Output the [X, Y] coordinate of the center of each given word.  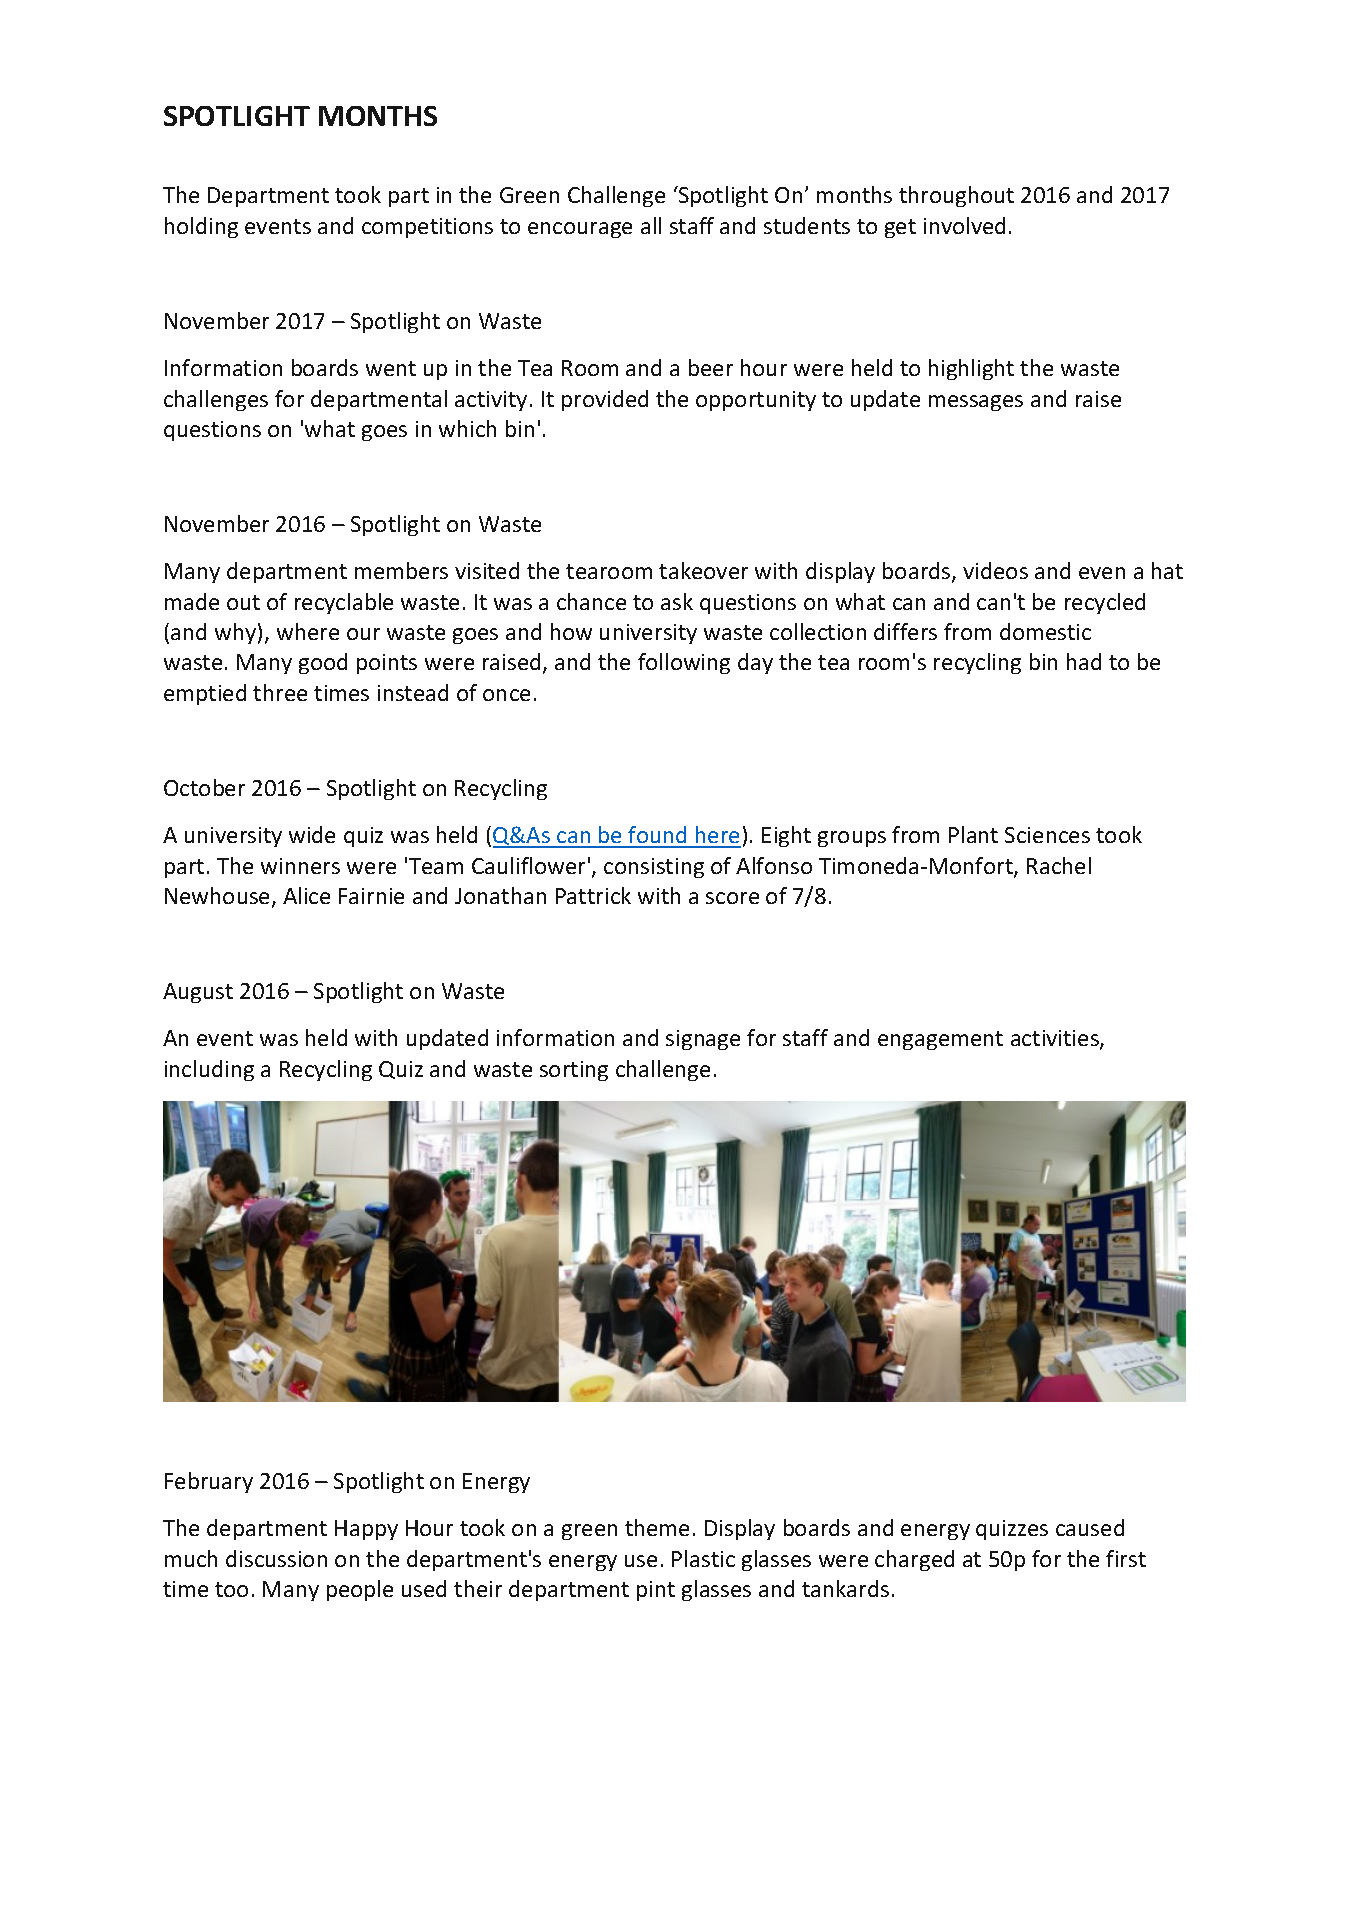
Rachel [1059, 865]
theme [657, 1527]
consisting [654, 868]
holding [201, 227]
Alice [306, 895]
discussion [276, 1558]
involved [964, 225]
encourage [580, 230]
